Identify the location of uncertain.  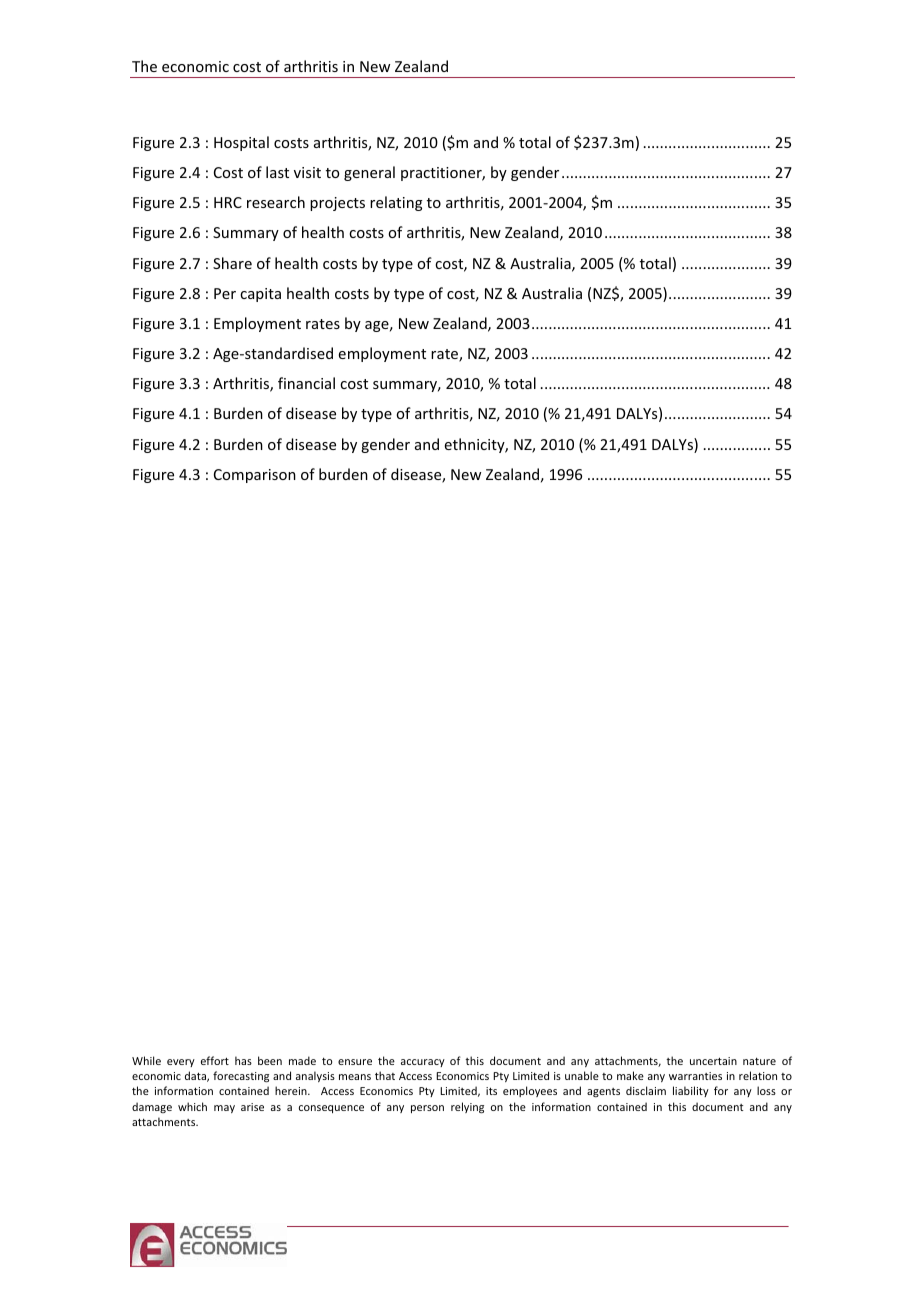
(713, 1061).
